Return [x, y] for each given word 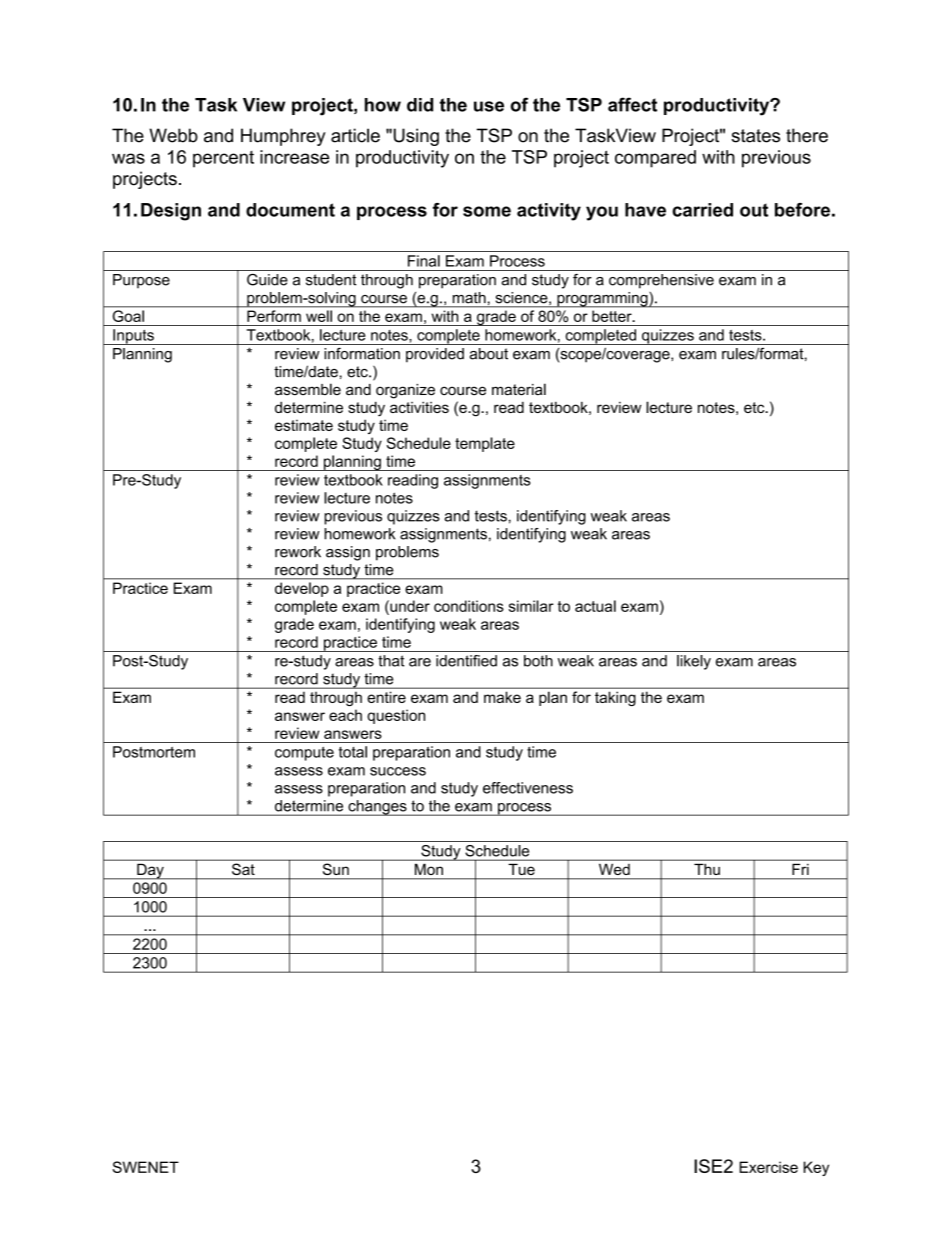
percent [223, 159]
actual [595, 606]
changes [377, 808]
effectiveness [528, 788]
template [485, 444]
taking [615, 699]
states [755, 136]
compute [304, 754]
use [489, 106]
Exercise [768, 1167]
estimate [304, 425]
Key [816, 1168]
